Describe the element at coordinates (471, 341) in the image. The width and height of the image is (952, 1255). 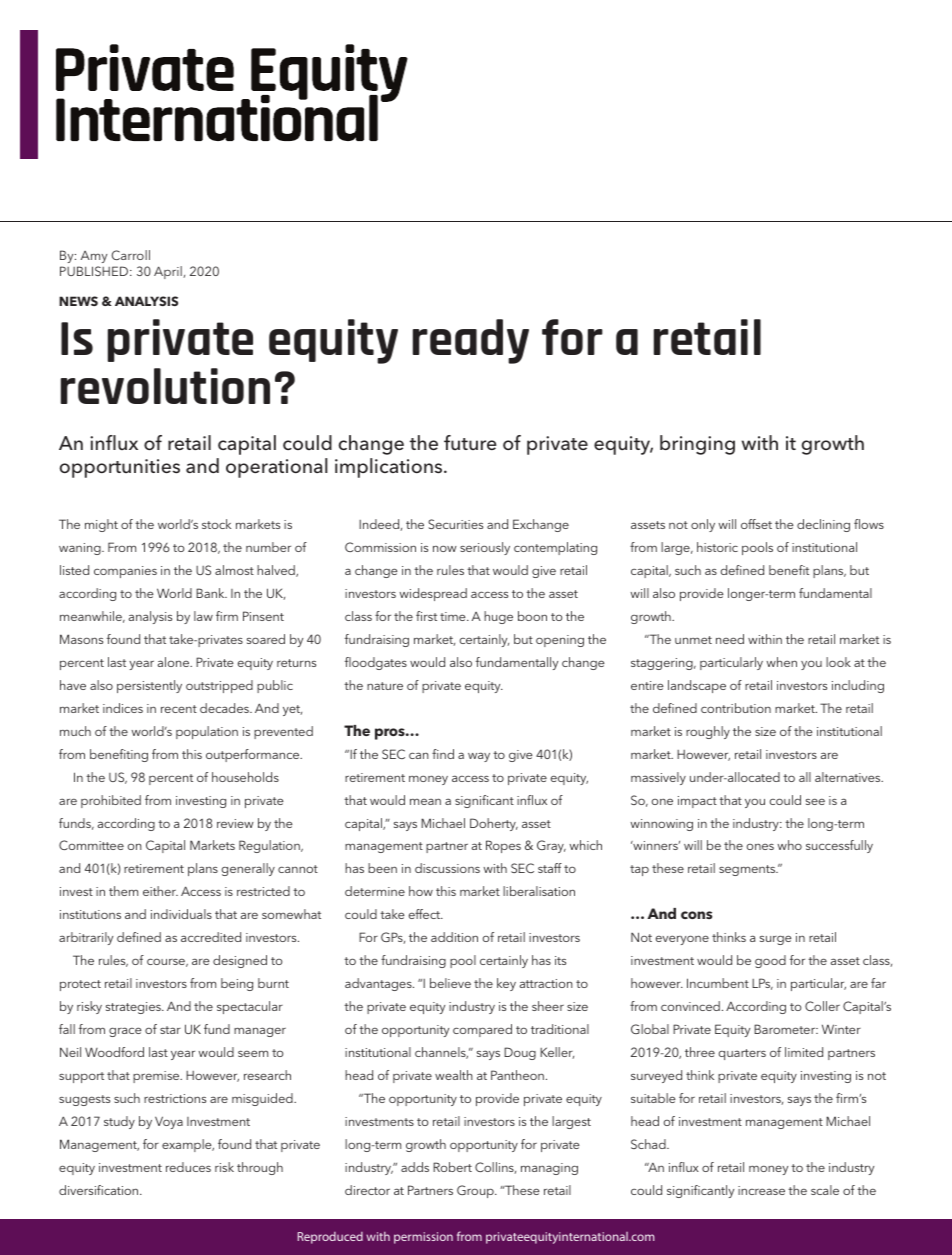
I see `ready` at that location.
